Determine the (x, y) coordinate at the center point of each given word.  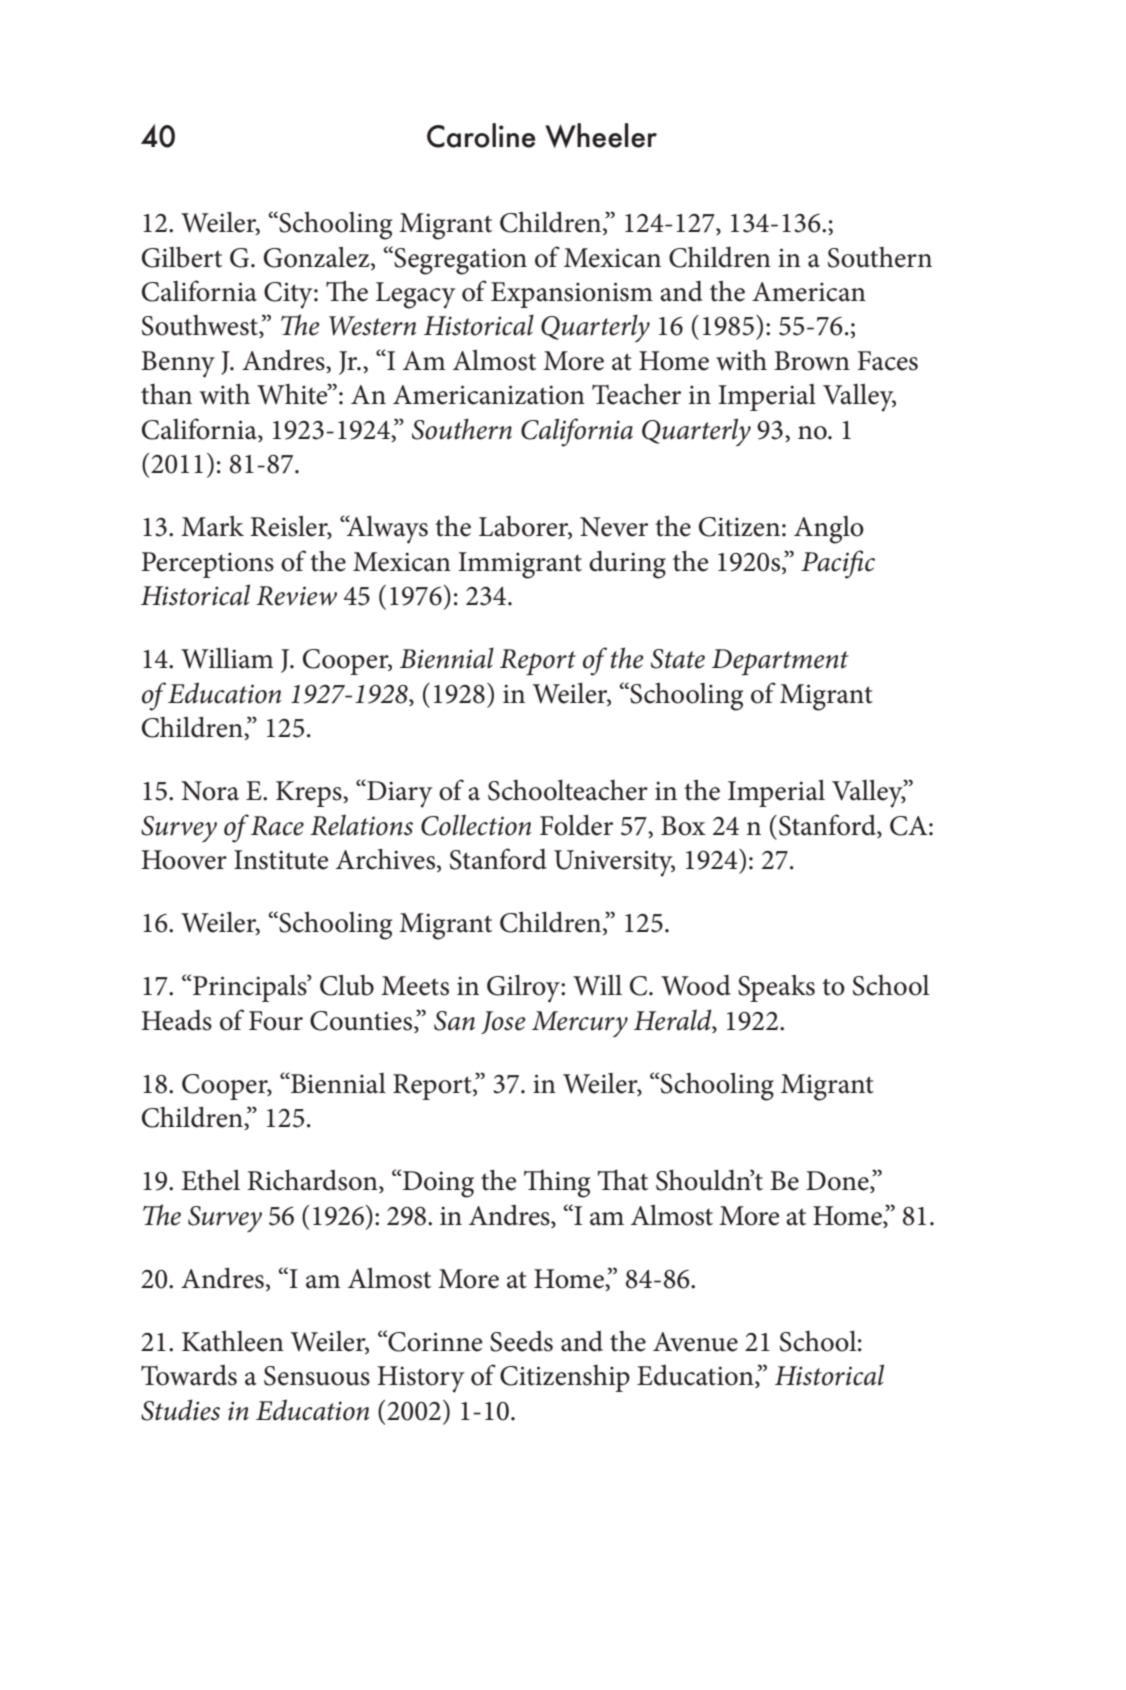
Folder (576, 825)
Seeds (521, 1341)
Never (614, 527)
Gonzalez (318, 257)
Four (276, 1021)
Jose (503, 1022)
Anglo (829, 530)
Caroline (481, 135)
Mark (212, 526)
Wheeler (601, 135)
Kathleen (233, 1341)
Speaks (776, 988)
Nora (210, 791)
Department (780, 662)
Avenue (695, 1342)
